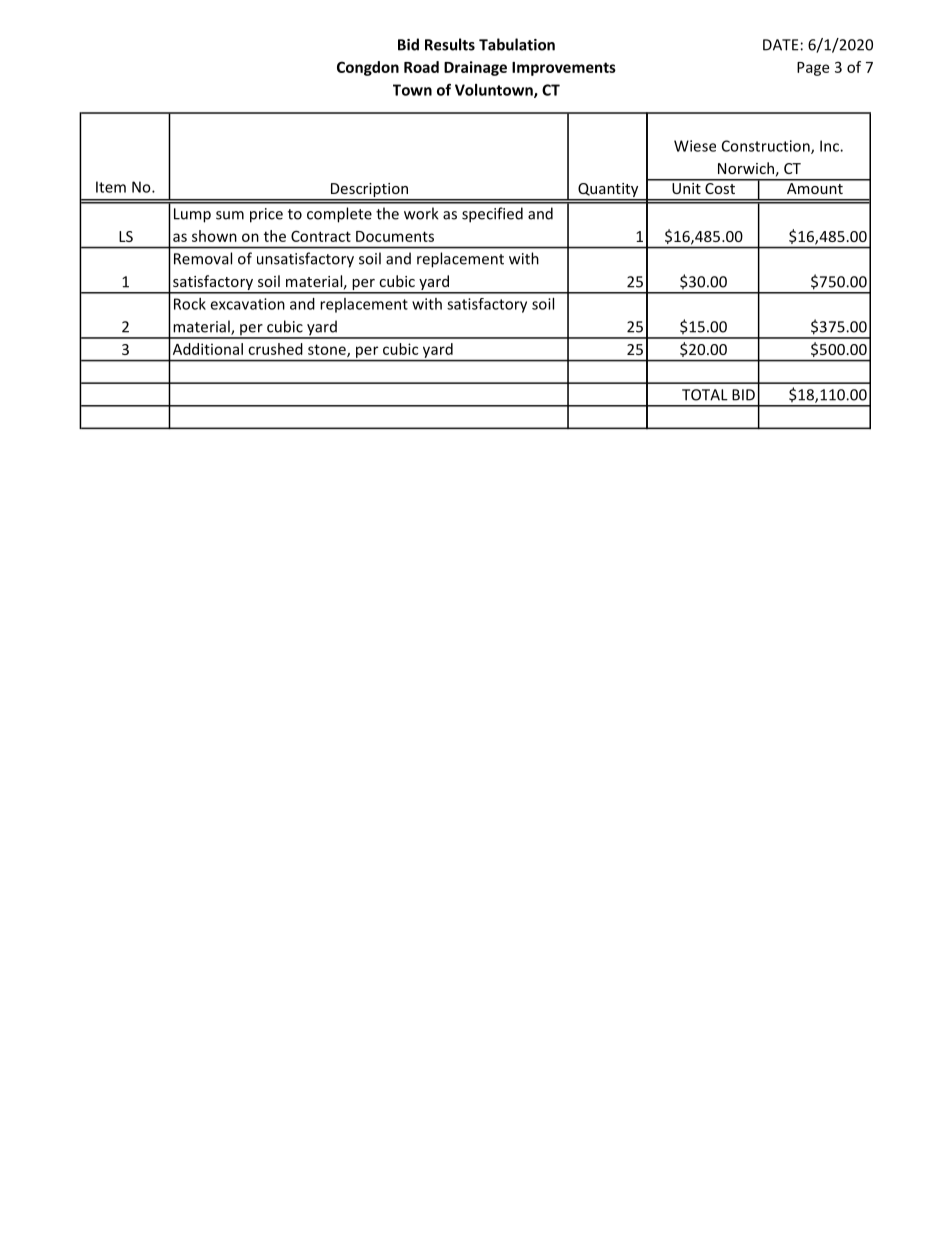  Describe the element at coordinates (111, 187) in the document. I see `Item` at that location.
